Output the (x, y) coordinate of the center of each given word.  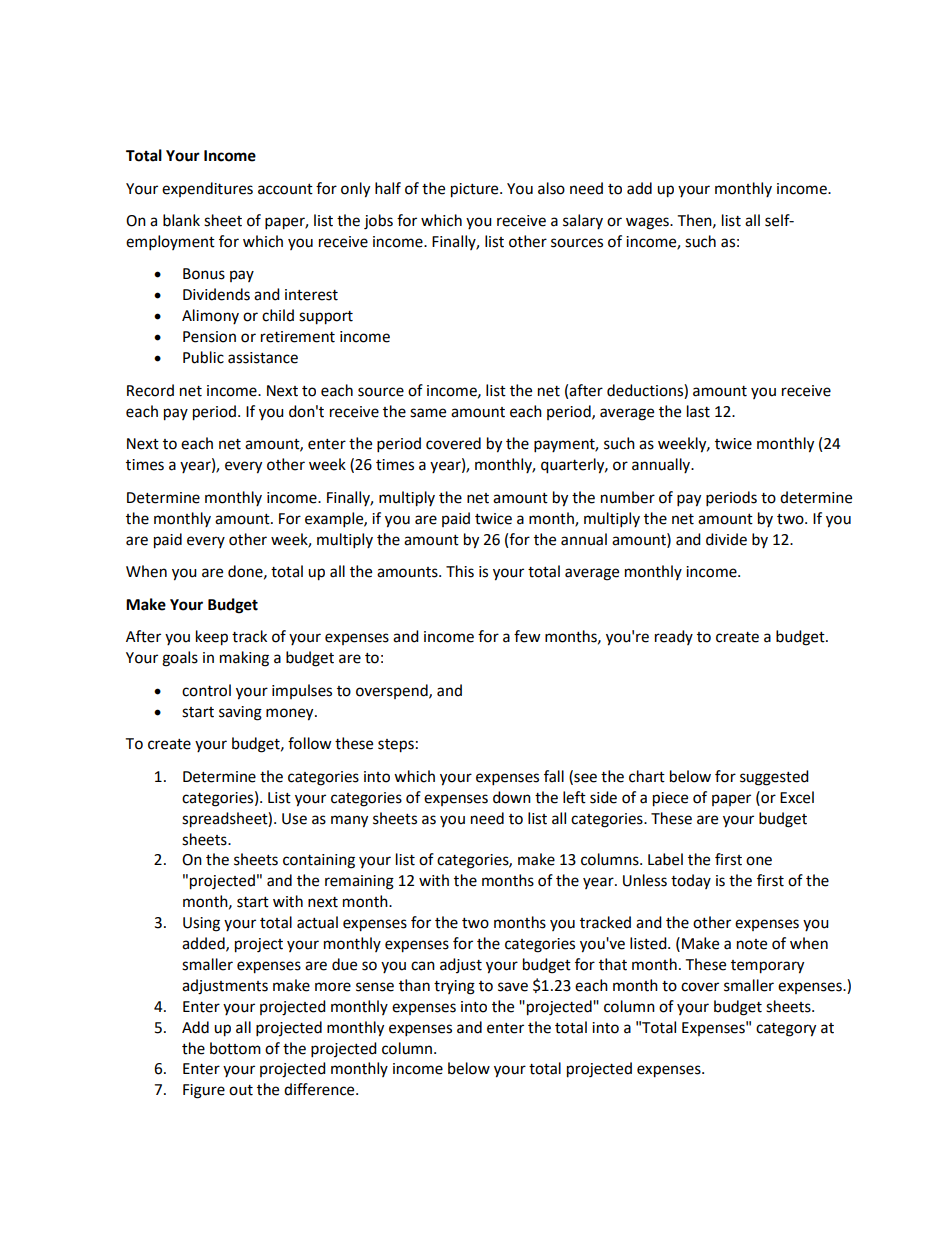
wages (648, 223)
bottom (235, 1048)
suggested (774, 778)
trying (454, 987)
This (460, 571)
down (512, 797)
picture (476, 190)
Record (150, 390)
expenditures (207, 189)
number (628, 497)
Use (294, 819)
